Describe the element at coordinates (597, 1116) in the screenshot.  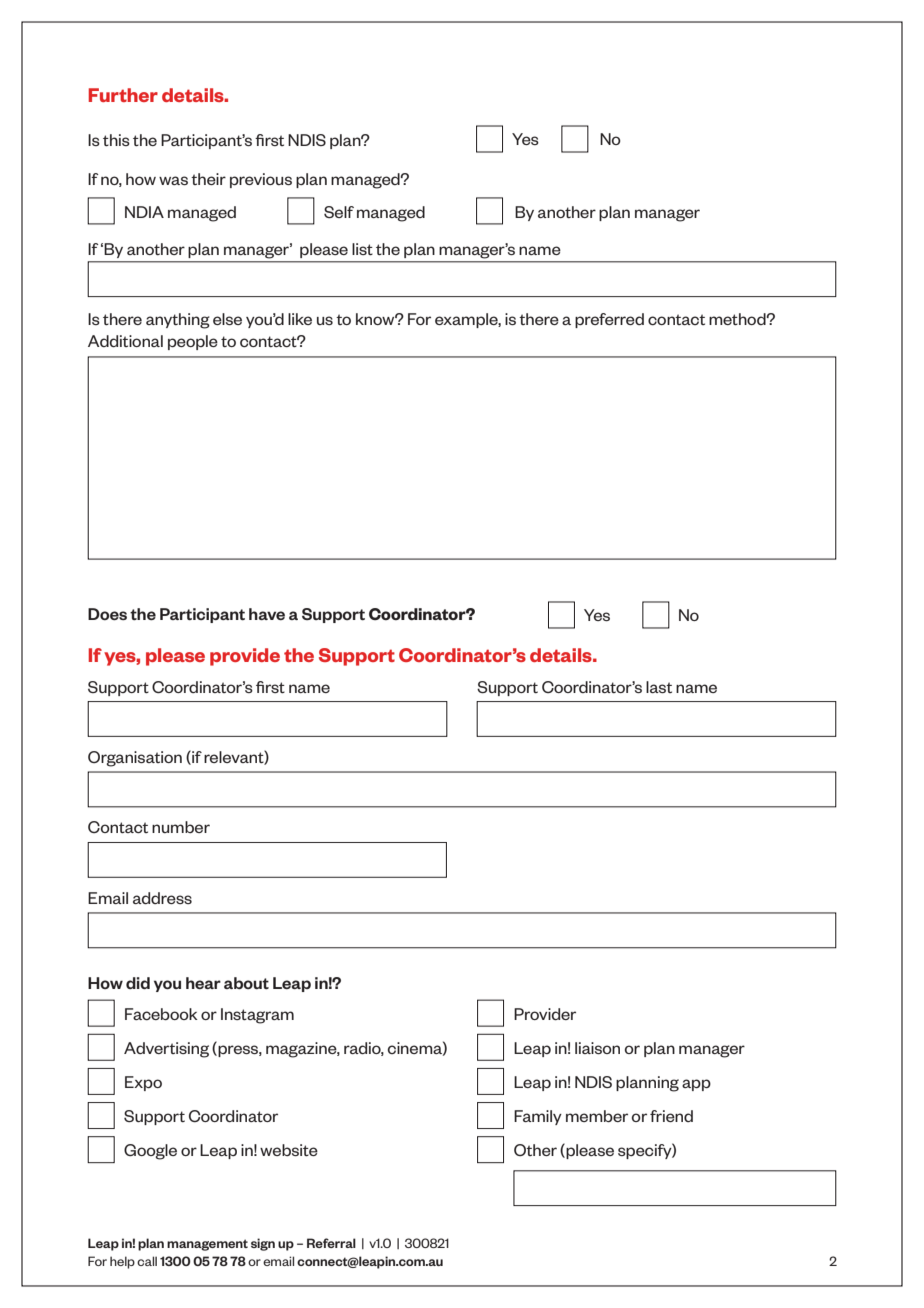
I see `member` at that location.
